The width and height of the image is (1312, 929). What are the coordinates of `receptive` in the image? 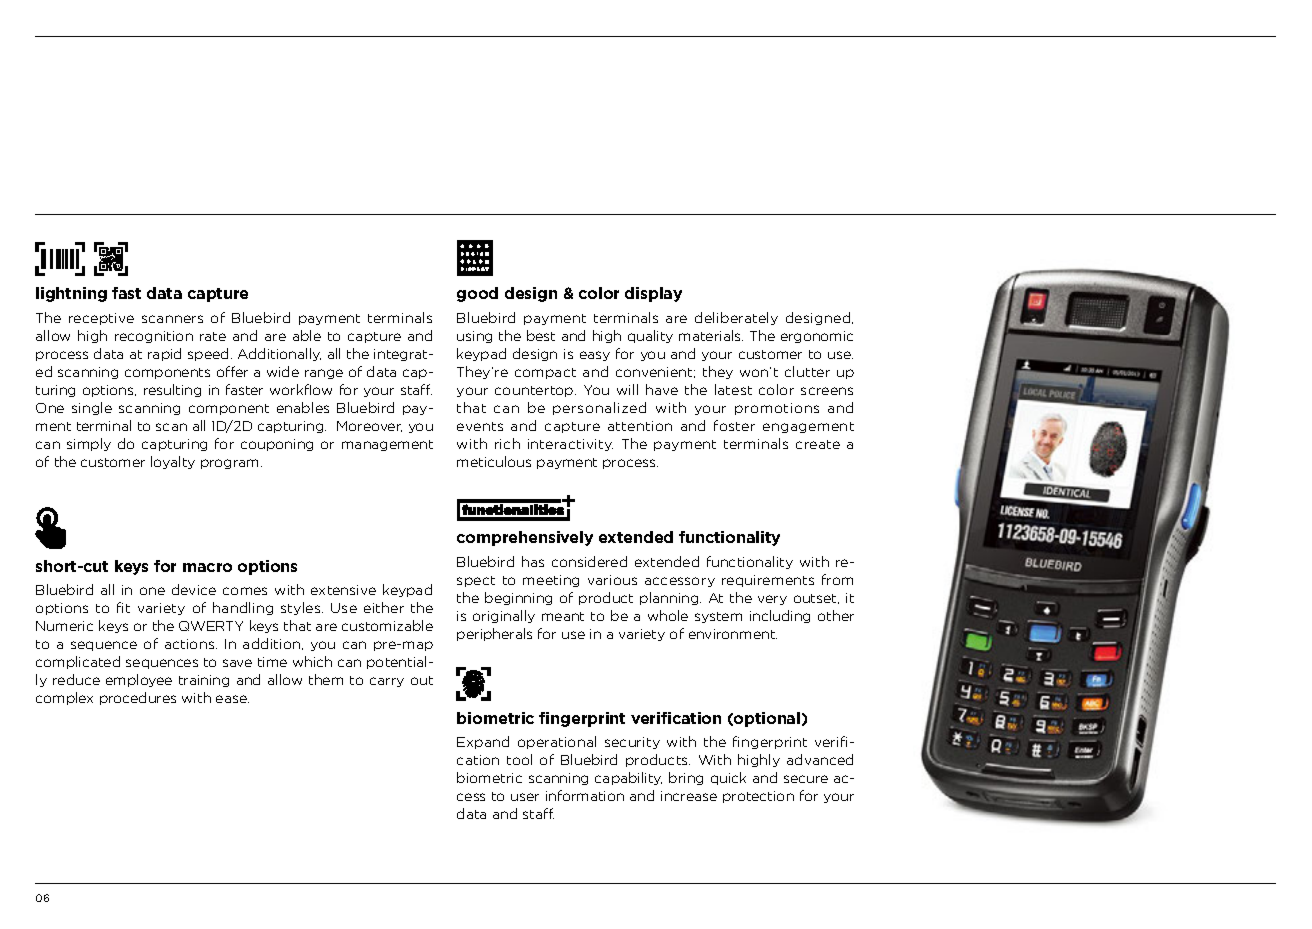 It's located at (101, 319).
